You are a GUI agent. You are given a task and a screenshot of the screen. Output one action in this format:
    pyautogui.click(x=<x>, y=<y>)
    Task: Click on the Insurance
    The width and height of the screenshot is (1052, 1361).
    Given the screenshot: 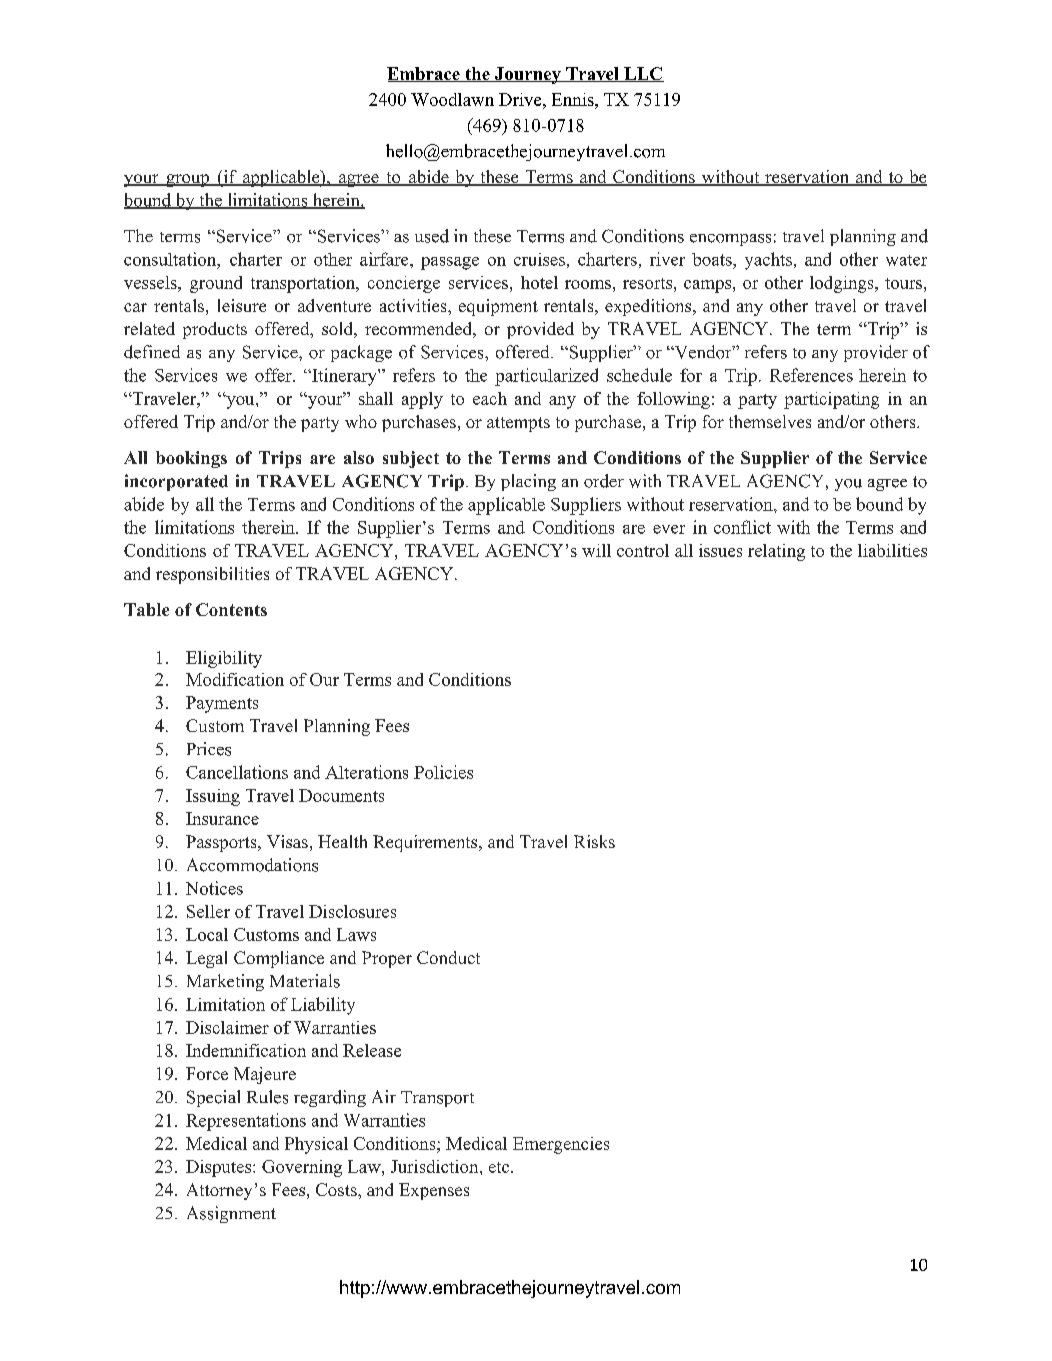 What is the action you would take?
    pyautogui.click(x=222, y=818)
